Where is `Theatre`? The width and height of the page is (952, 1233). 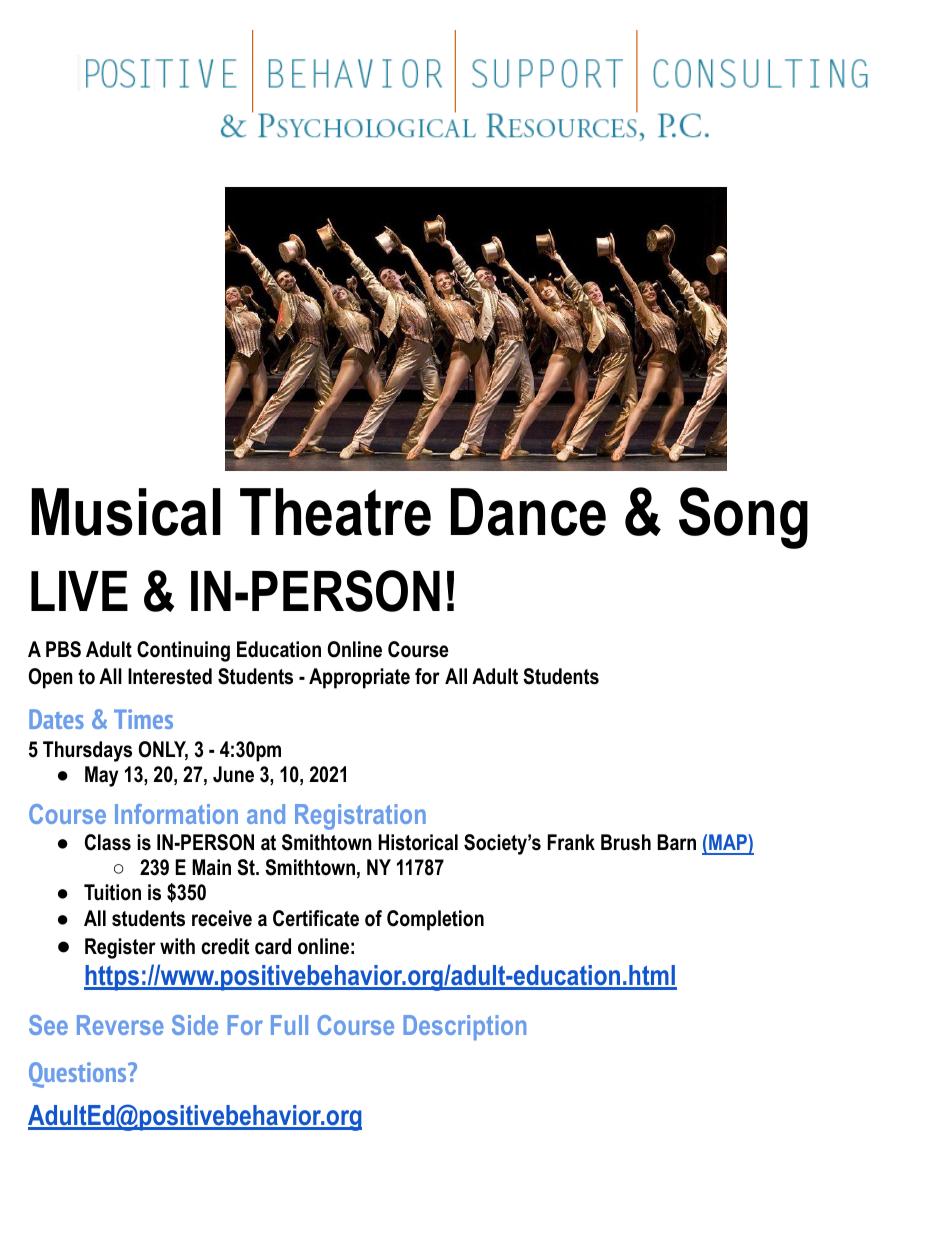 Theatre is located at coordinates (335, 512).
